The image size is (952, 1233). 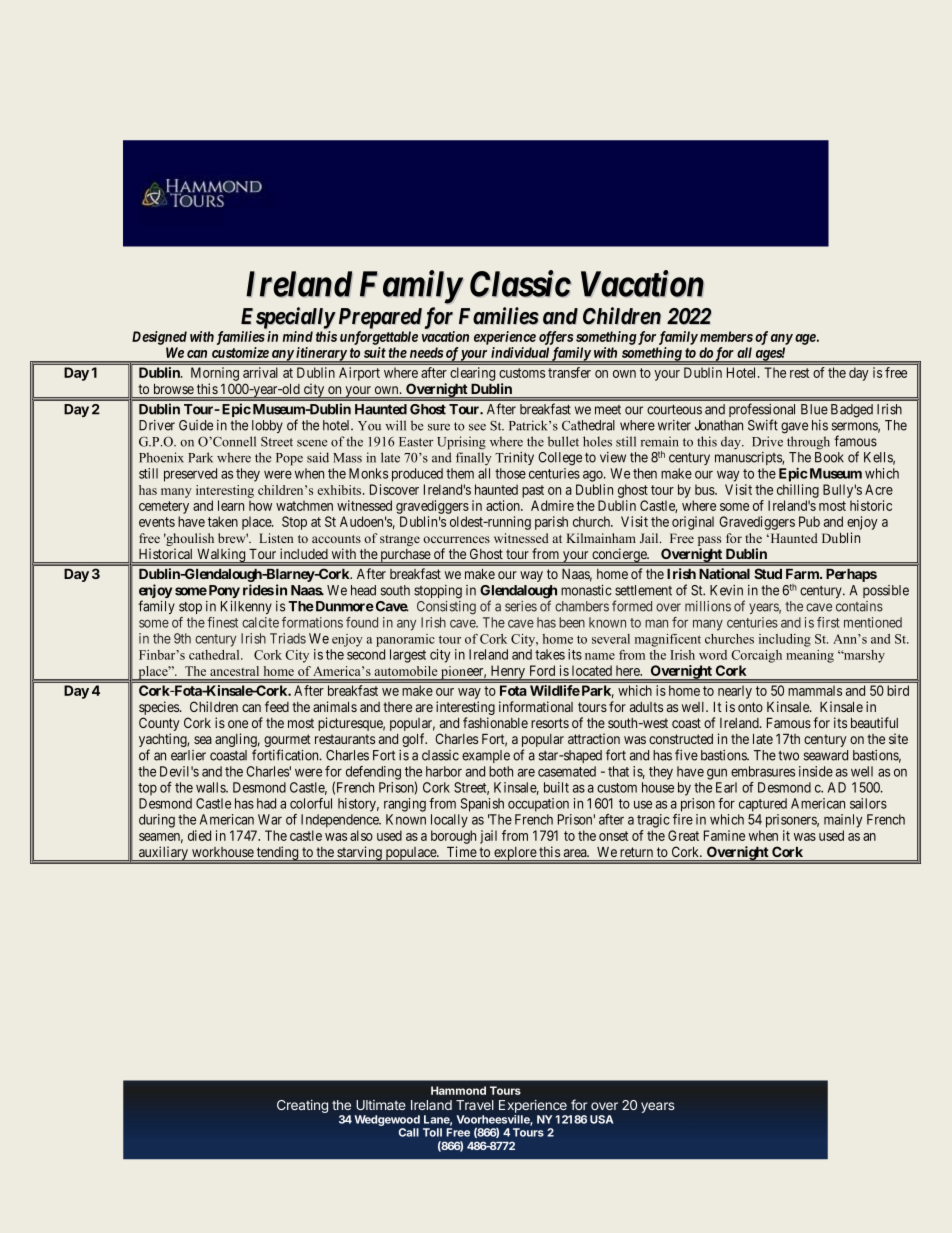 What do you see at coordinates (260, 372) in the screenshot?
I see `arrival` at bounding box center [260, 372].
